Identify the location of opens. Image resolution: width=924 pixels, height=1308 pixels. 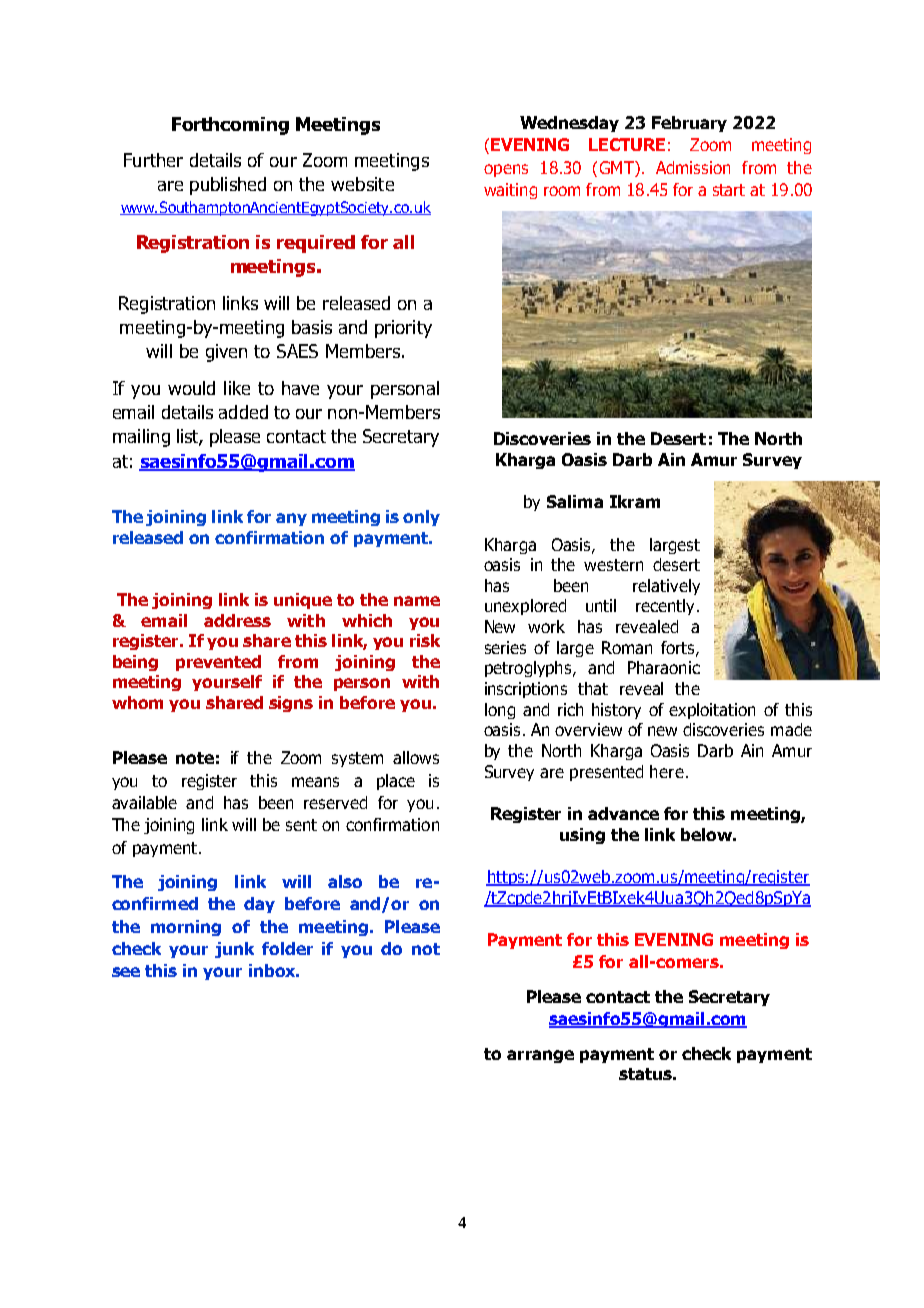
(506, 170).
